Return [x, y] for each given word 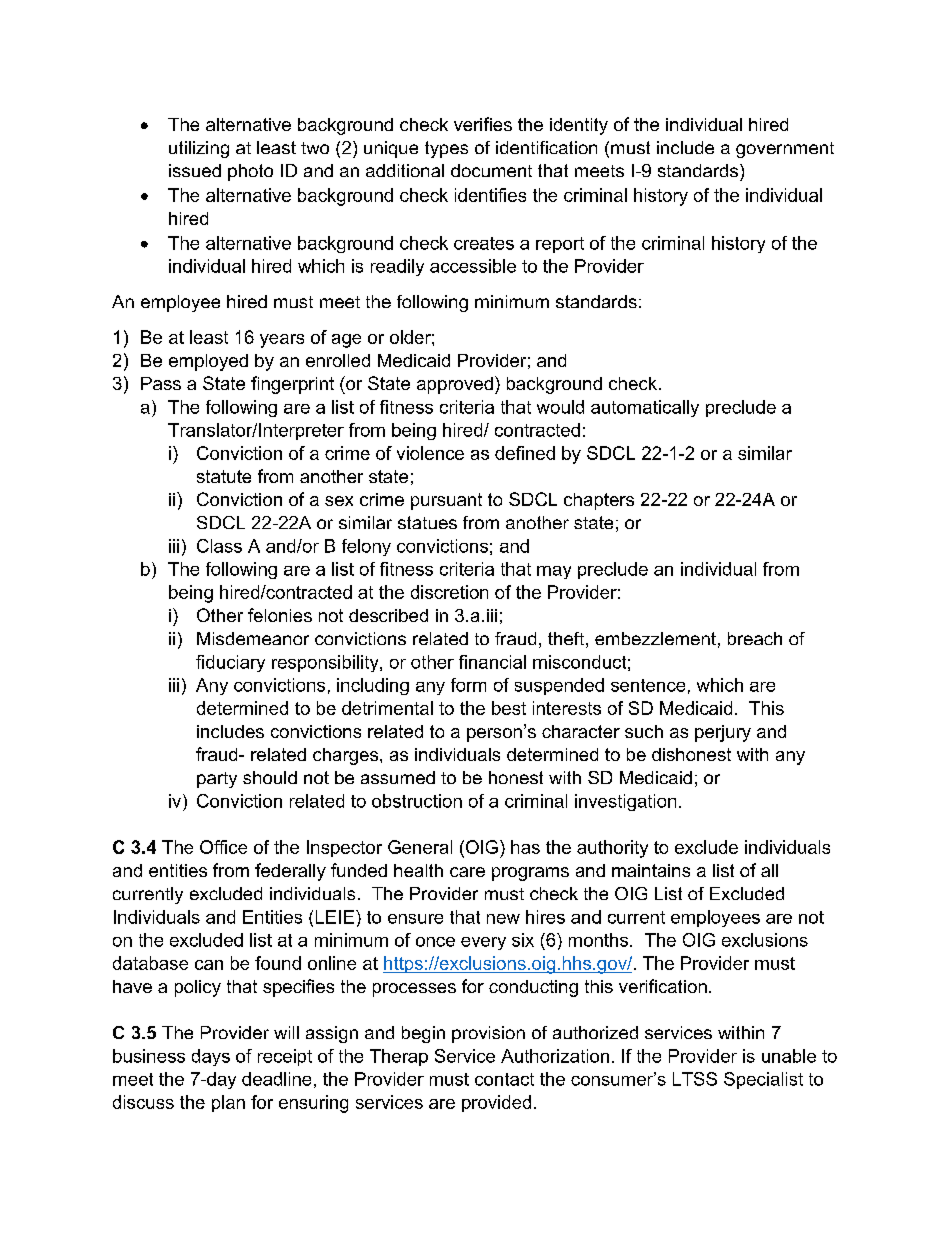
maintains [651, 870]
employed [208, 362]
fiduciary [230, 663]
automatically [645, 408]
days [211, 1057]
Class [219, 546]
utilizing [199, 149]
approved [455, 385]
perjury [723, 733]
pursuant [446, 501]
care [467, 872]
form [468, 685]
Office [223, 847]
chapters [599, 501]
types [446, 149]
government [785, 150]
